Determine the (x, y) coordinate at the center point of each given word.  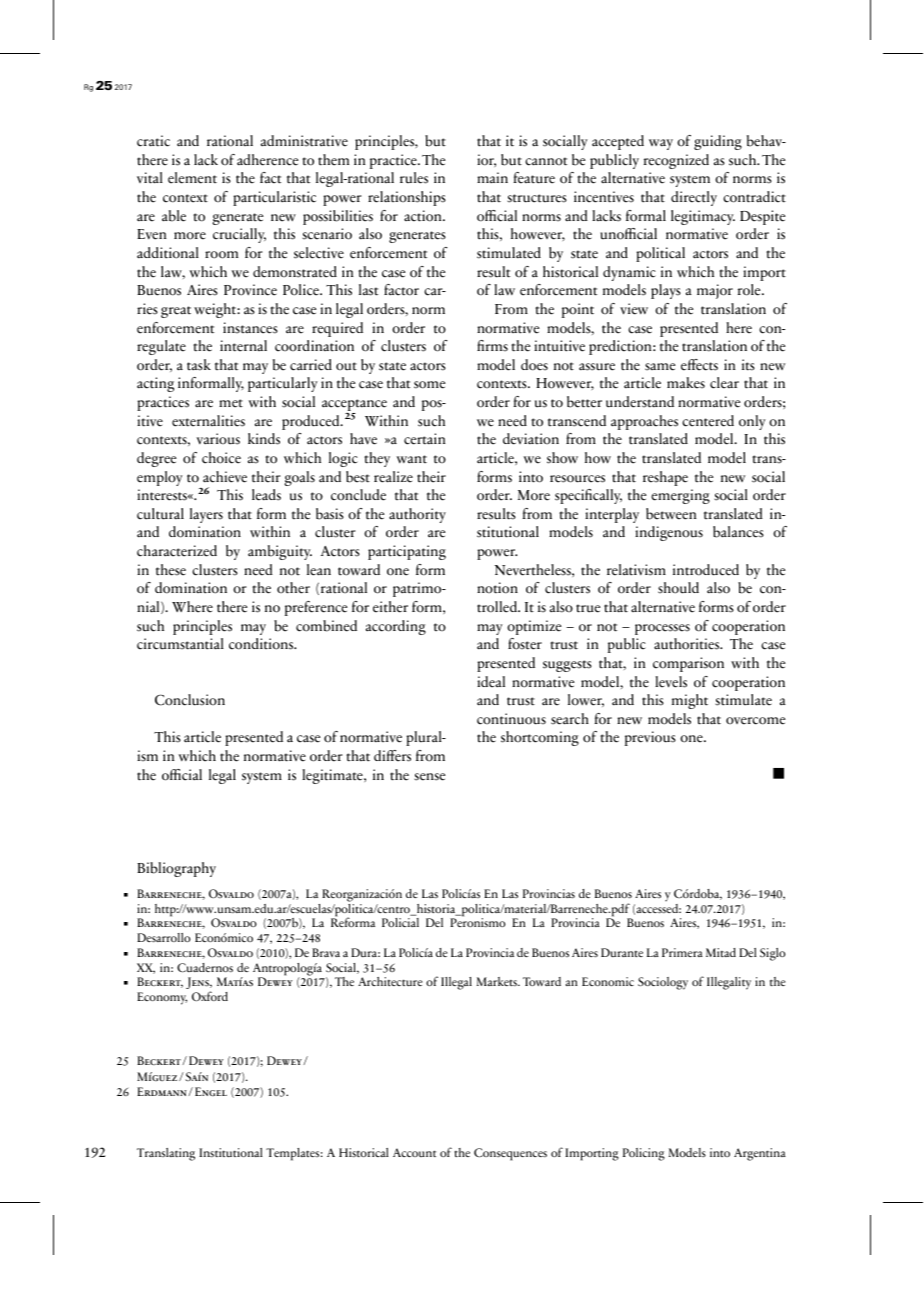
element (192, 178)
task (199, 365)
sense (429, 777)
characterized (177, 551)
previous (650, 738)
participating (407, 552)
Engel (211, 1091)
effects (699, 365)
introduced (706, 570)
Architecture (390, 982)
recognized (676, 161)
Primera (682, 952)
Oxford (210, 996)
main (492, 178)
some (429, 385)
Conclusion (190, 700)
